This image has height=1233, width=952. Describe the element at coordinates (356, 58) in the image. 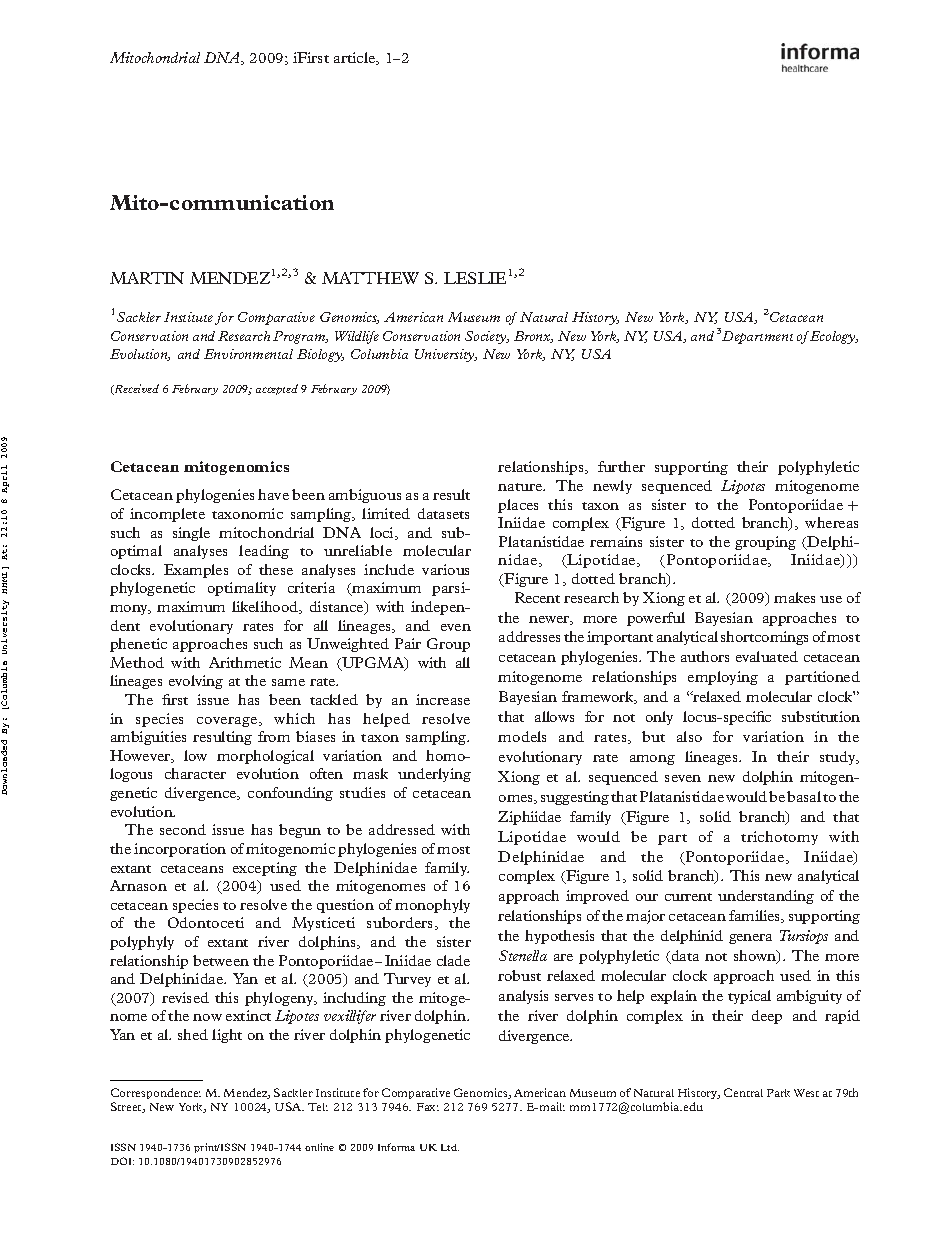

I see `article` at that location.
